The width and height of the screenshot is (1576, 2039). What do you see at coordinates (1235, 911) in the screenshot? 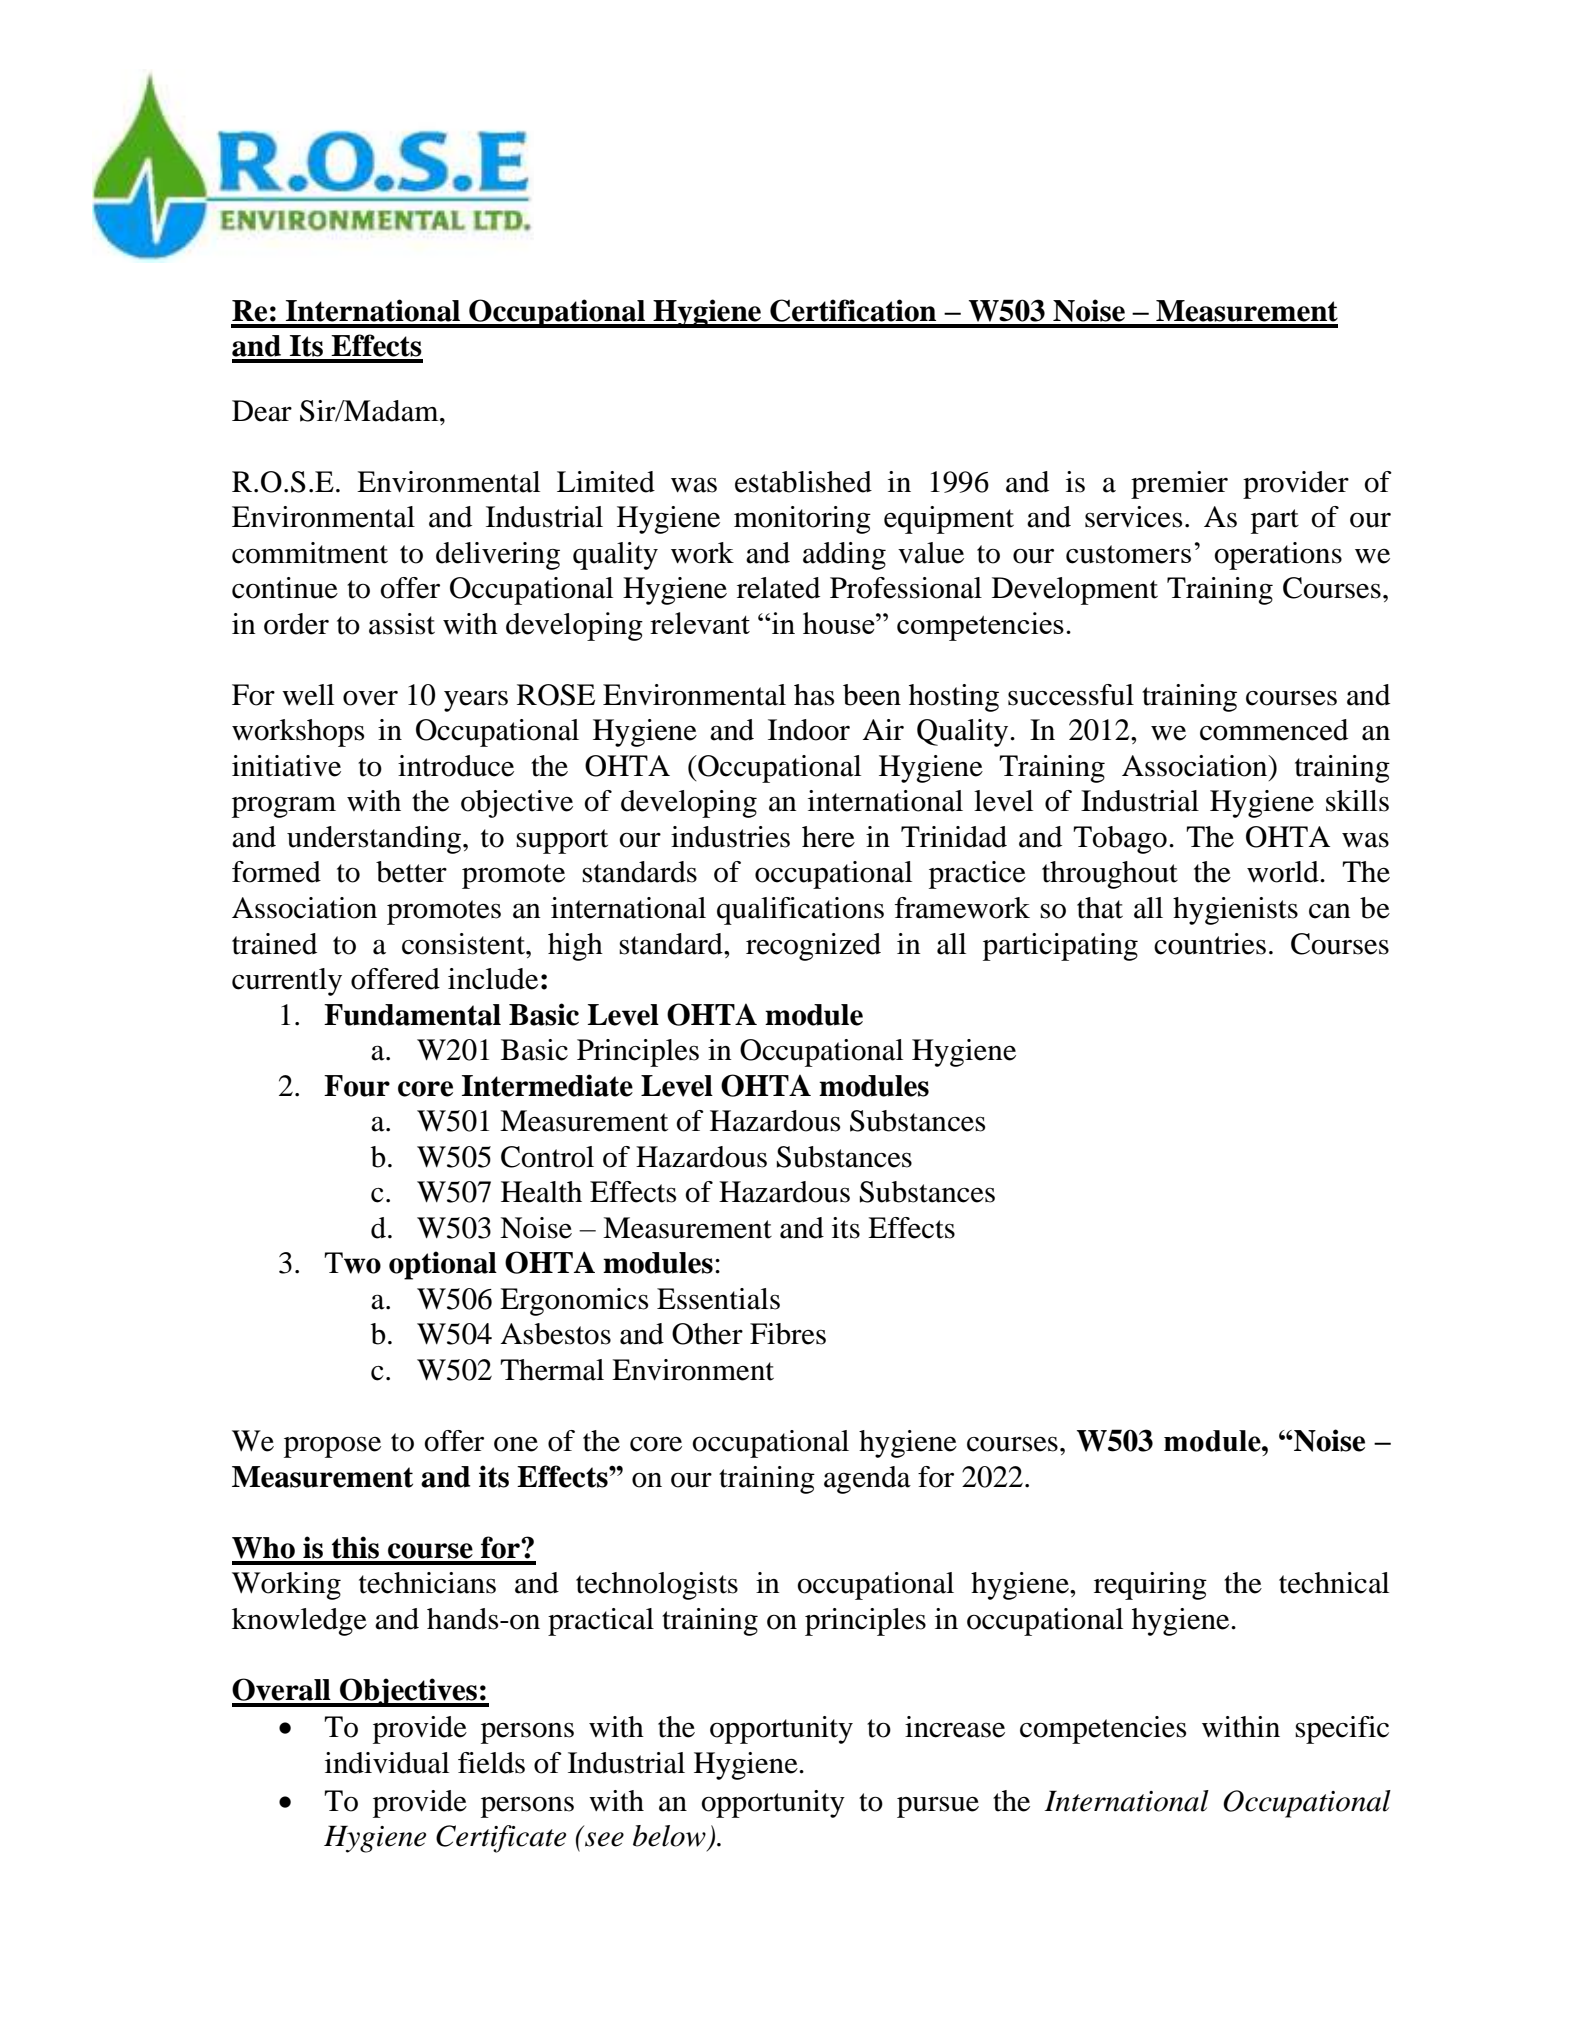
I see `hygienists` at bounding box center [1235, 911].
